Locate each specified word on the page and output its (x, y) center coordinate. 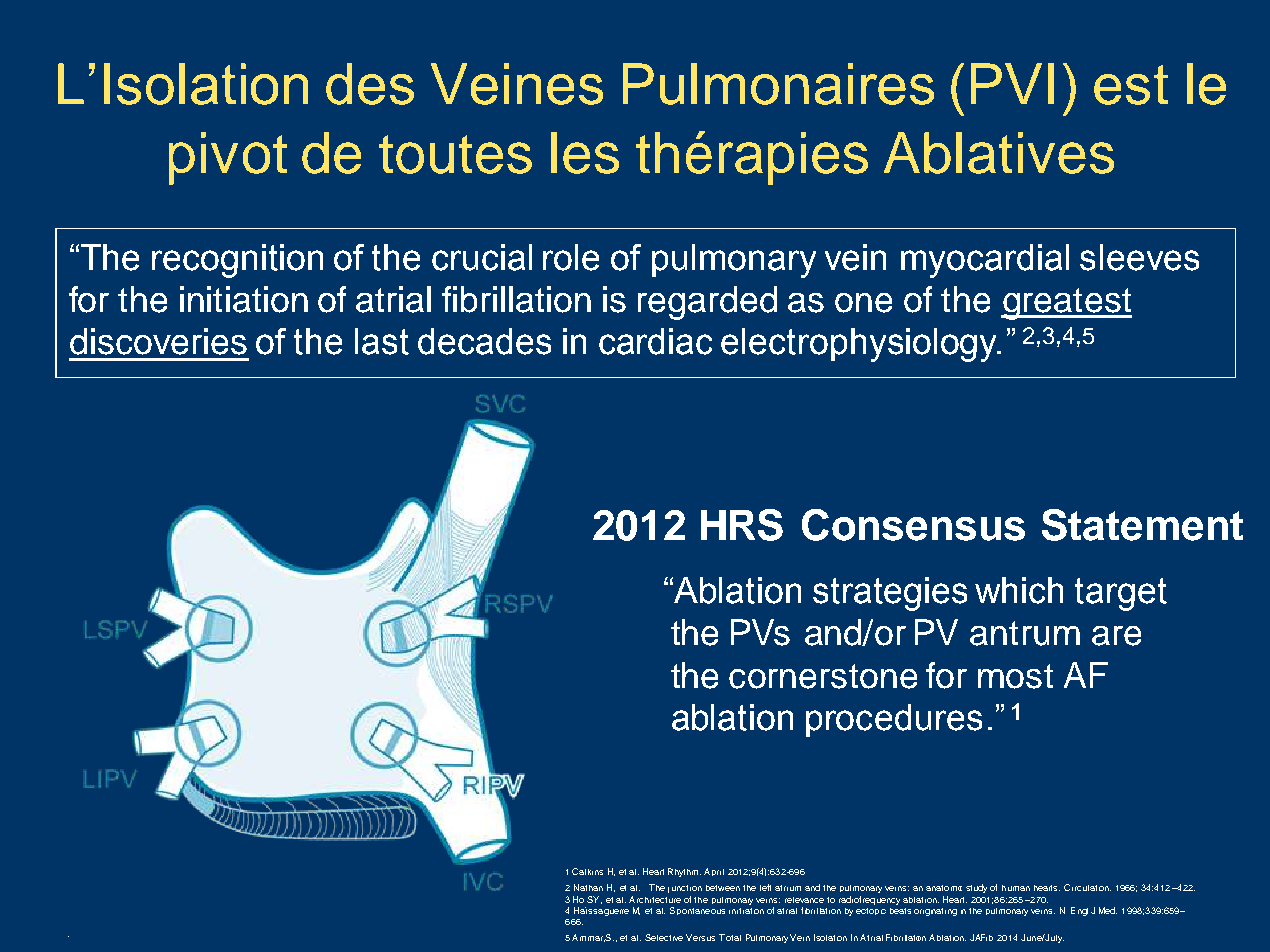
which (1019, 590)
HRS (742, 525)
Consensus (913, 525)
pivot (228, 158)
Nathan (588, 887)
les (585, 153)
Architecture (655, 899)
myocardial (985, 261)
